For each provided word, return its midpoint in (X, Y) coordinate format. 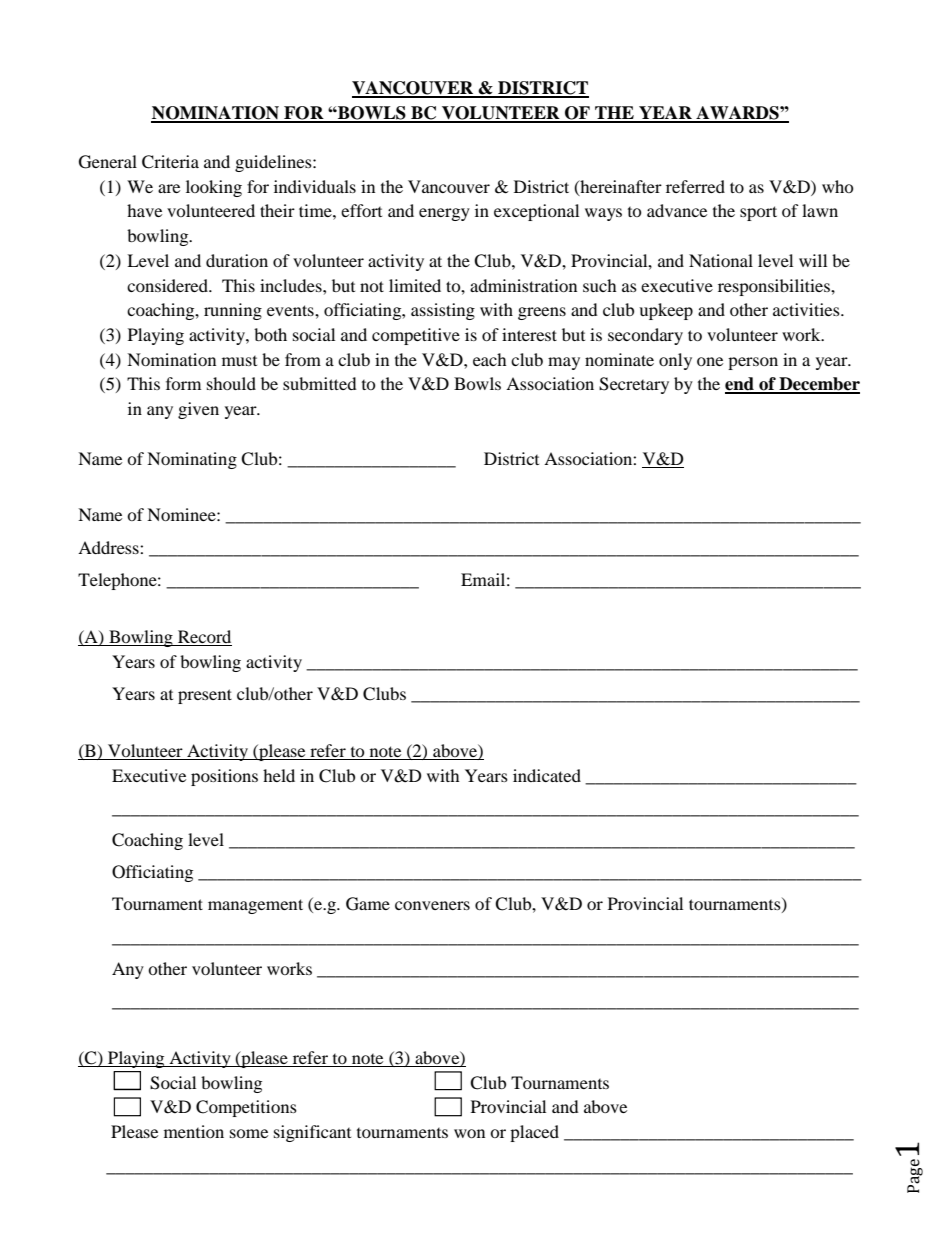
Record (204, 638)
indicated (547, 775)
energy (444, 214)
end (740, 385)
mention (194, 1131)
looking (214, 188)
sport (758, 213)
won (469, 1133)
